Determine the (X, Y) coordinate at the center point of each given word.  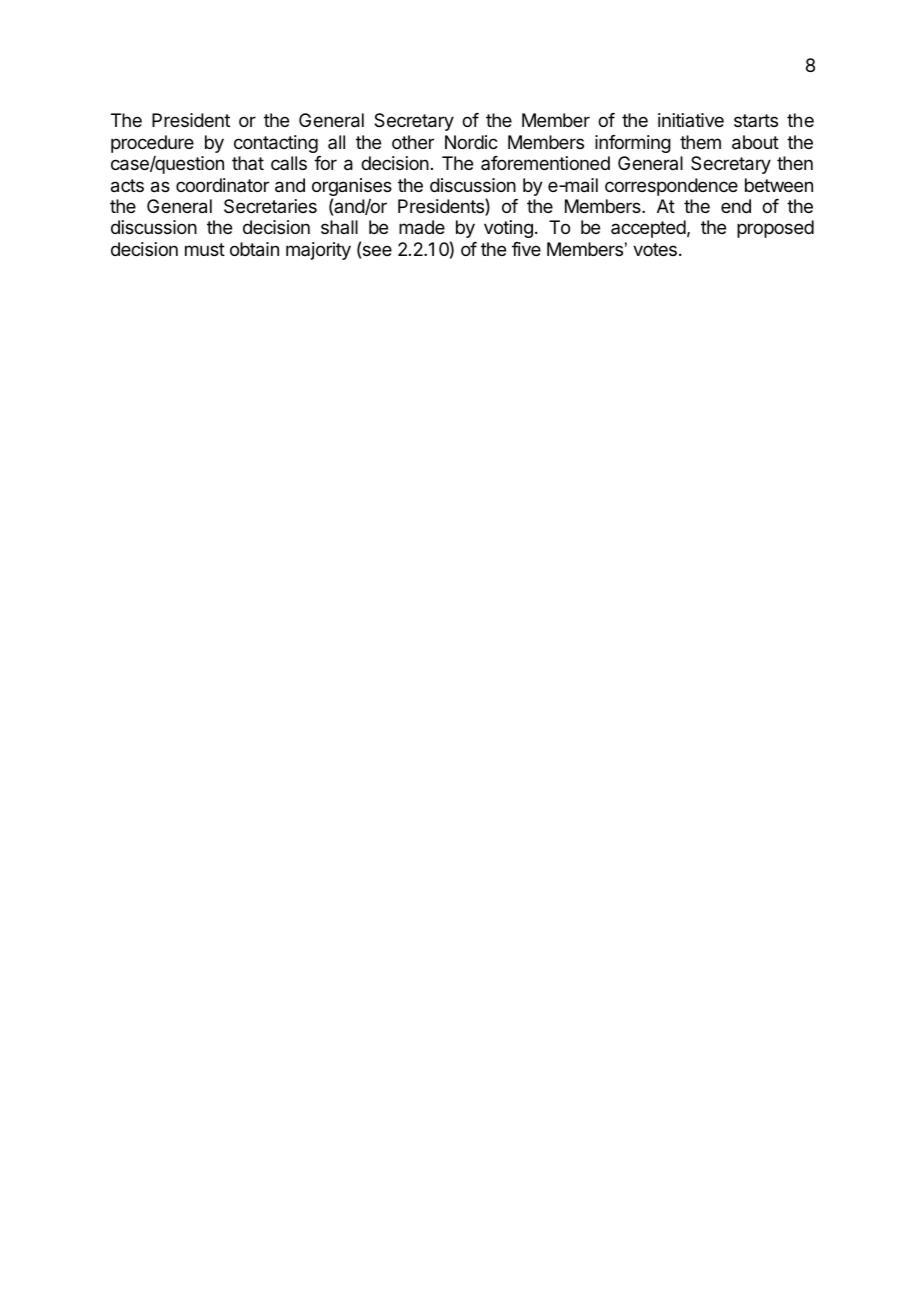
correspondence (671, 187)
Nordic (471, 142)
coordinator (222, 185)
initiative (691, 120)
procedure (152, 144)
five (526, 249)
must (205, 249)
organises (352, 188)
